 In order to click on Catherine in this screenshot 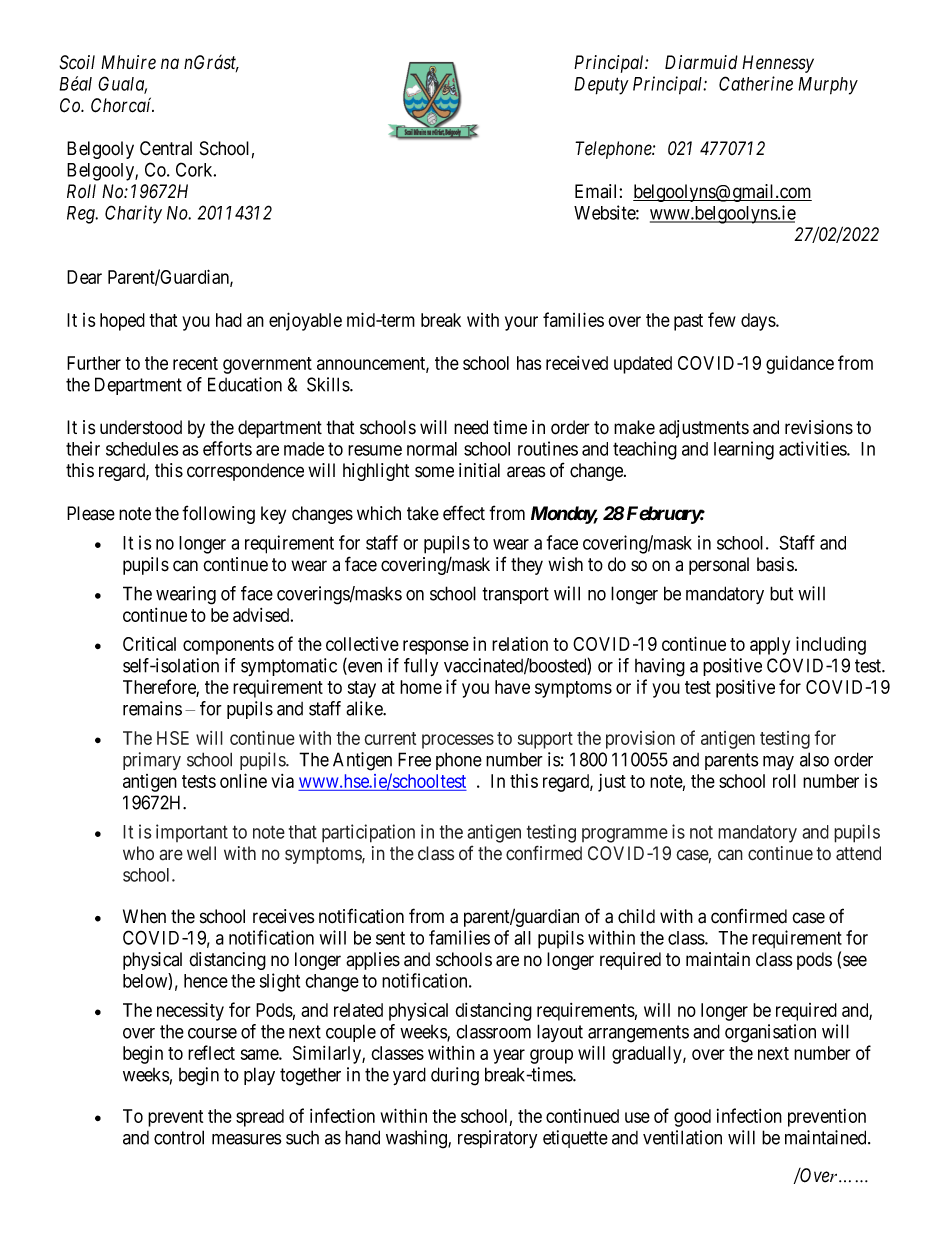, I will do `click(756, 83)`.
